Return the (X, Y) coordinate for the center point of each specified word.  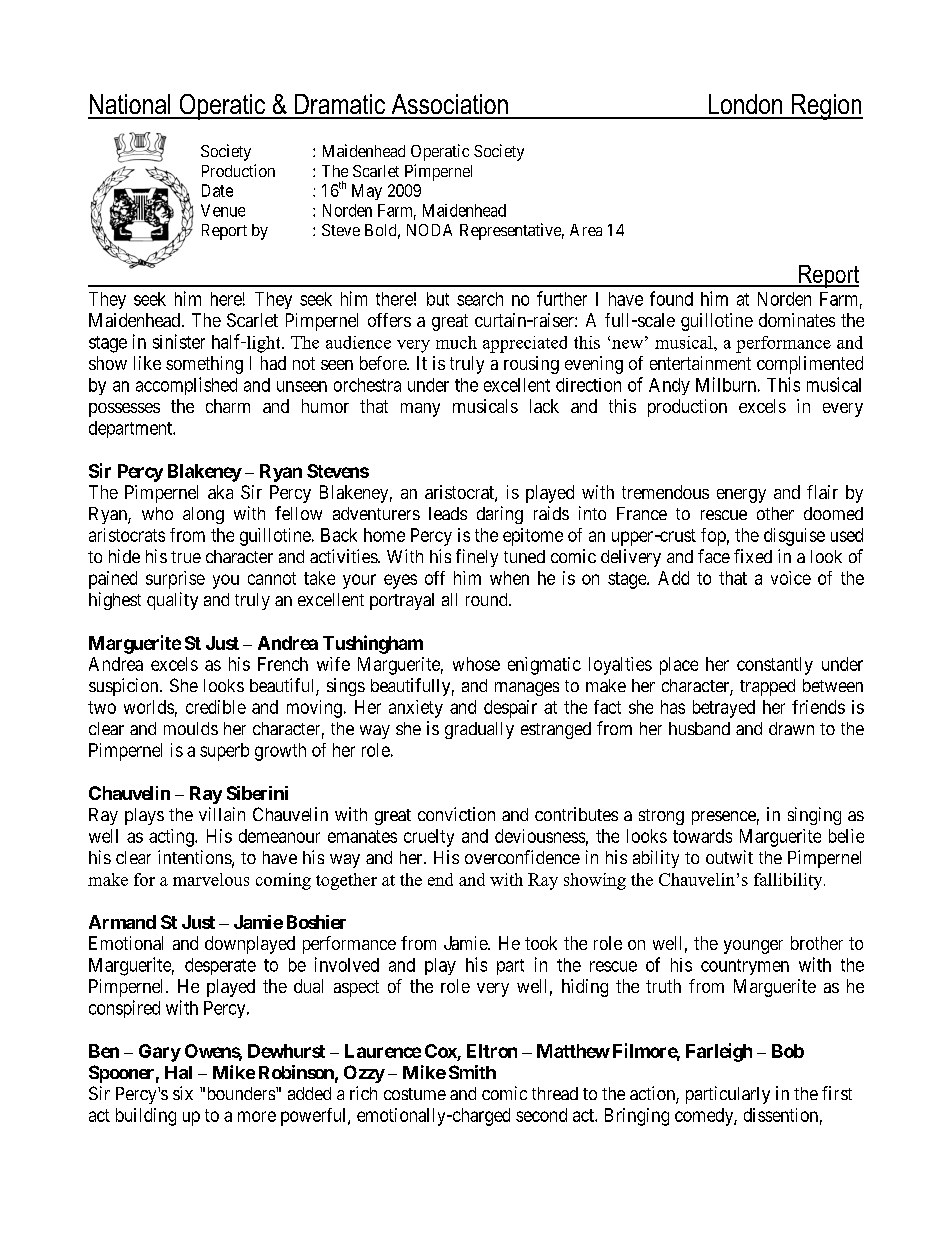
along (203, 515)
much (456, 342)
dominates (797, 320)
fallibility (789, 881)
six (183, 1093)
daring (500, 515)
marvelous (211, 879)
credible (216, 707)
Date (217, 190)
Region (826, 107)
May (367, 192)
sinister (179, 341)
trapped (767, 687)
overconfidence (522, 857)
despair (510, 709)
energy (741, 496)
